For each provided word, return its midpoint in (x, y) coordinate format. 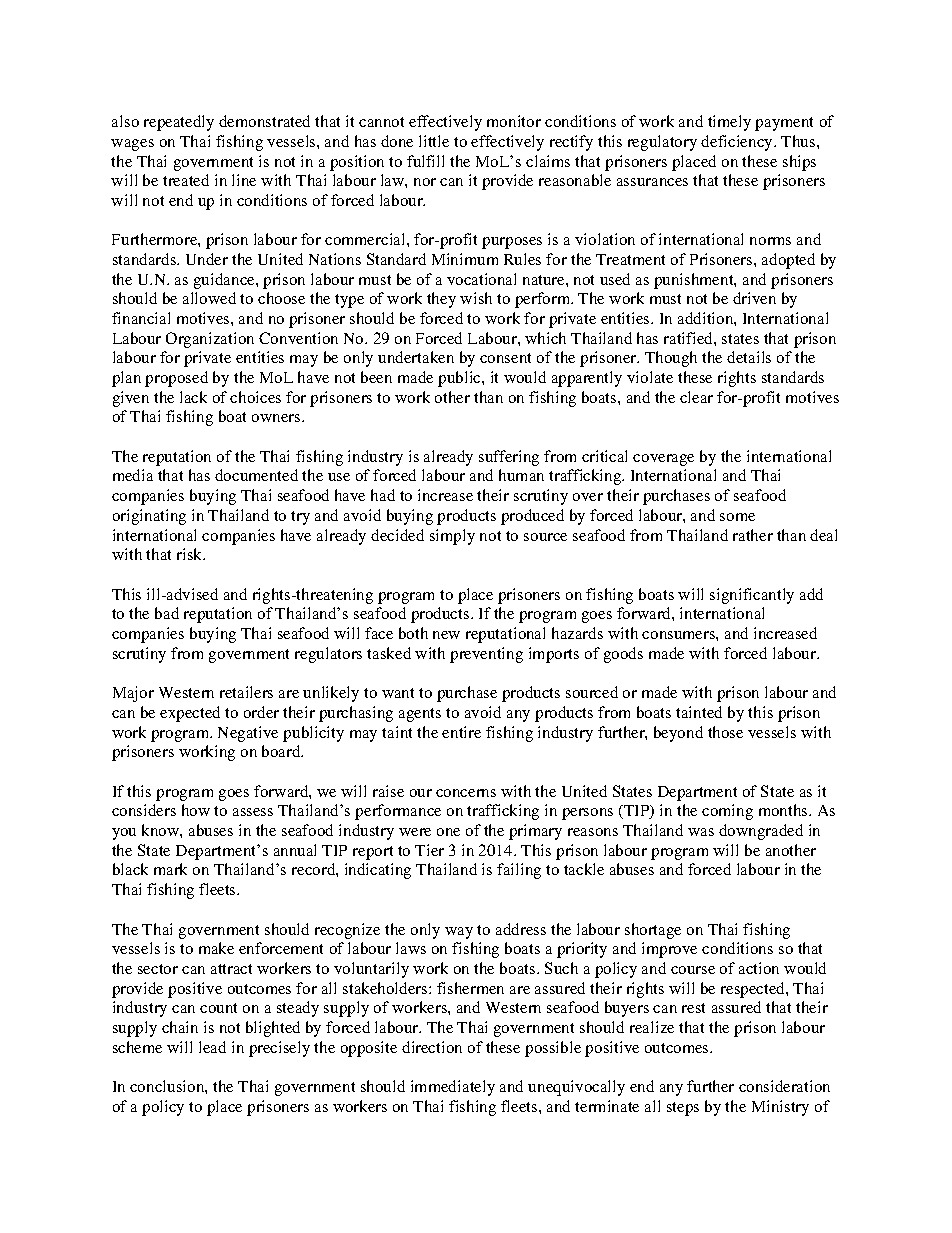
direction (432, 1047)
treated (186, 180)
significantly (752, 596)
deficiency (738, 143)
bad (167, 613)
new (446, 635)
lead (212, 1047)
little (434, 141)
